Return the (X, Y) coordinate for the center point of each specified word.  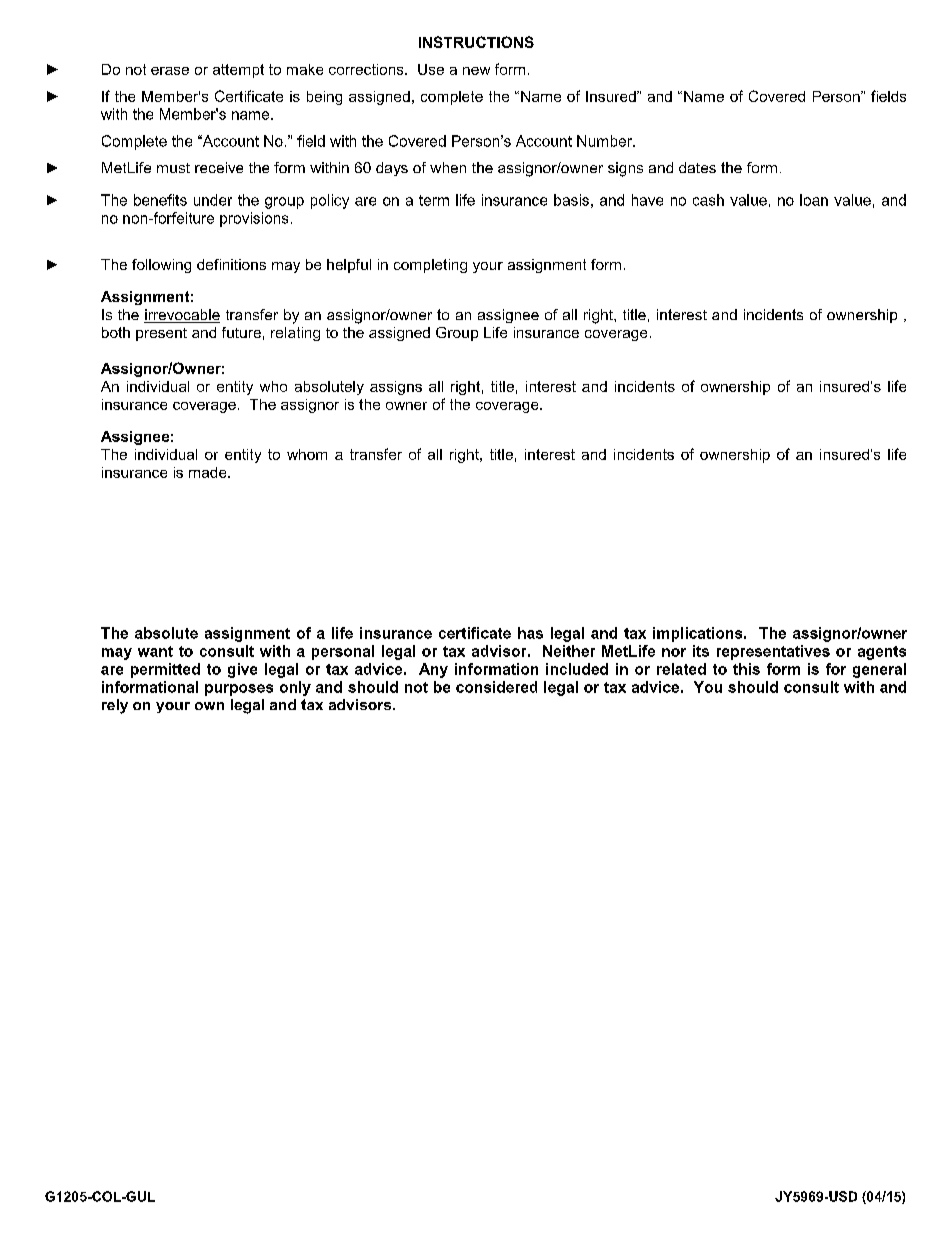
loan (814, 200)
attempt (238, 71)
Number (605, 141)
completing (430, 266)
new (476, 71)
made (209, 472)
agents (882, 653)
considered (496, 687)
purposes (239, 690)
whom (307, 454)
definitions (231, 264)
